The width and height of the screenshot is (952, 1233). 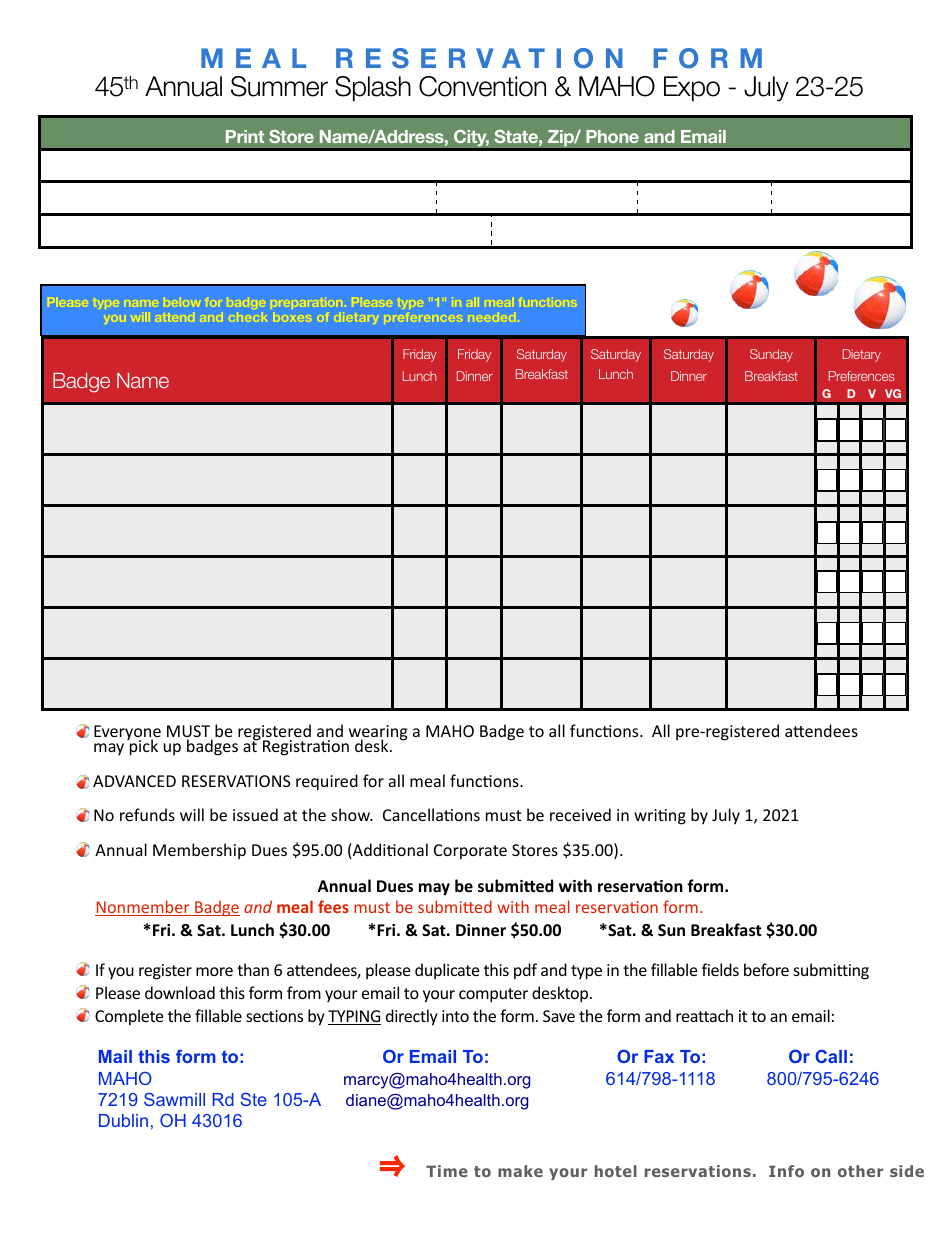 I want to click on make, so click(x=520, y=1171).
